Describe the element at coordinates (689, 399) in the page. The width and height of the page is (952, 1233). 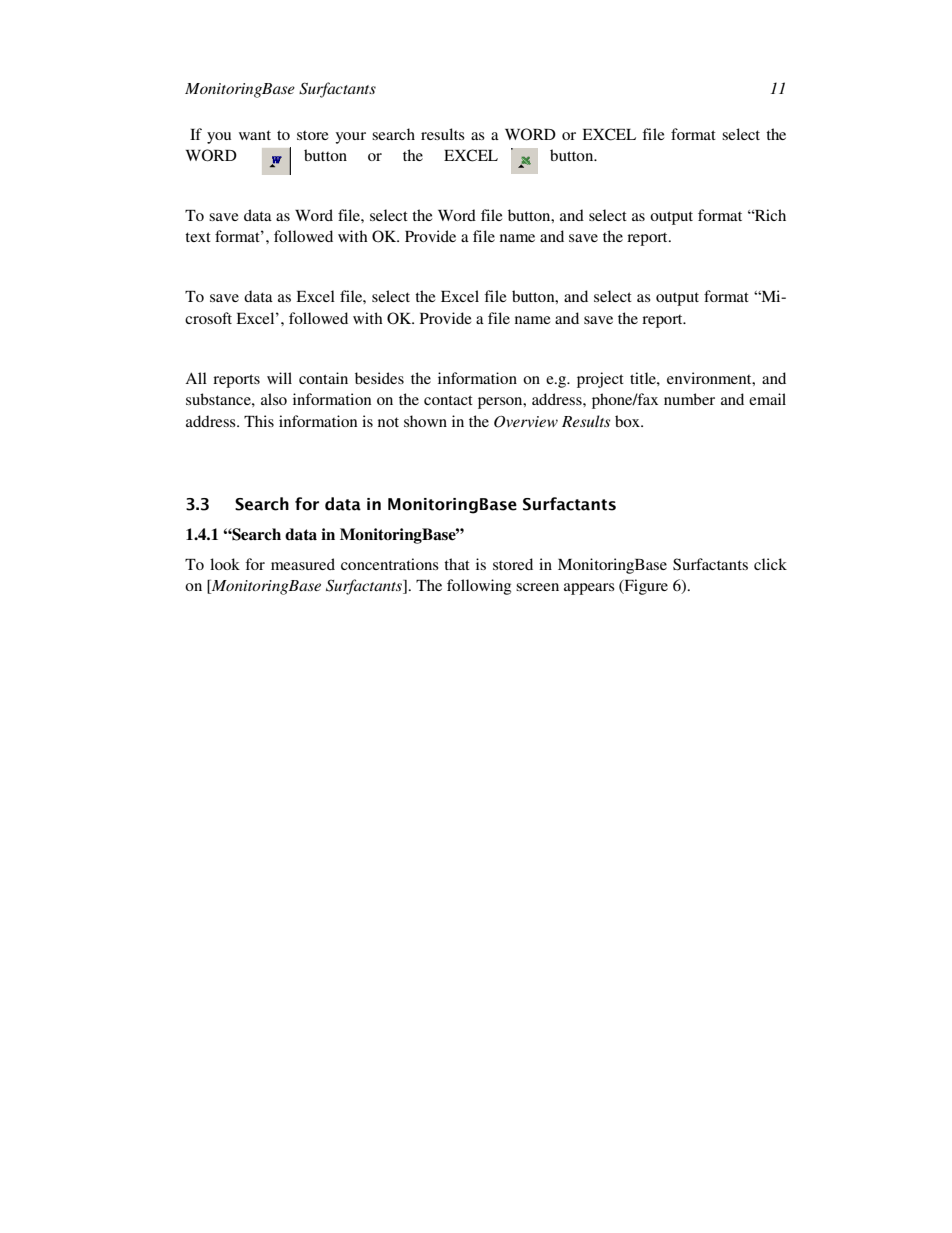
I see `number` at that location.
